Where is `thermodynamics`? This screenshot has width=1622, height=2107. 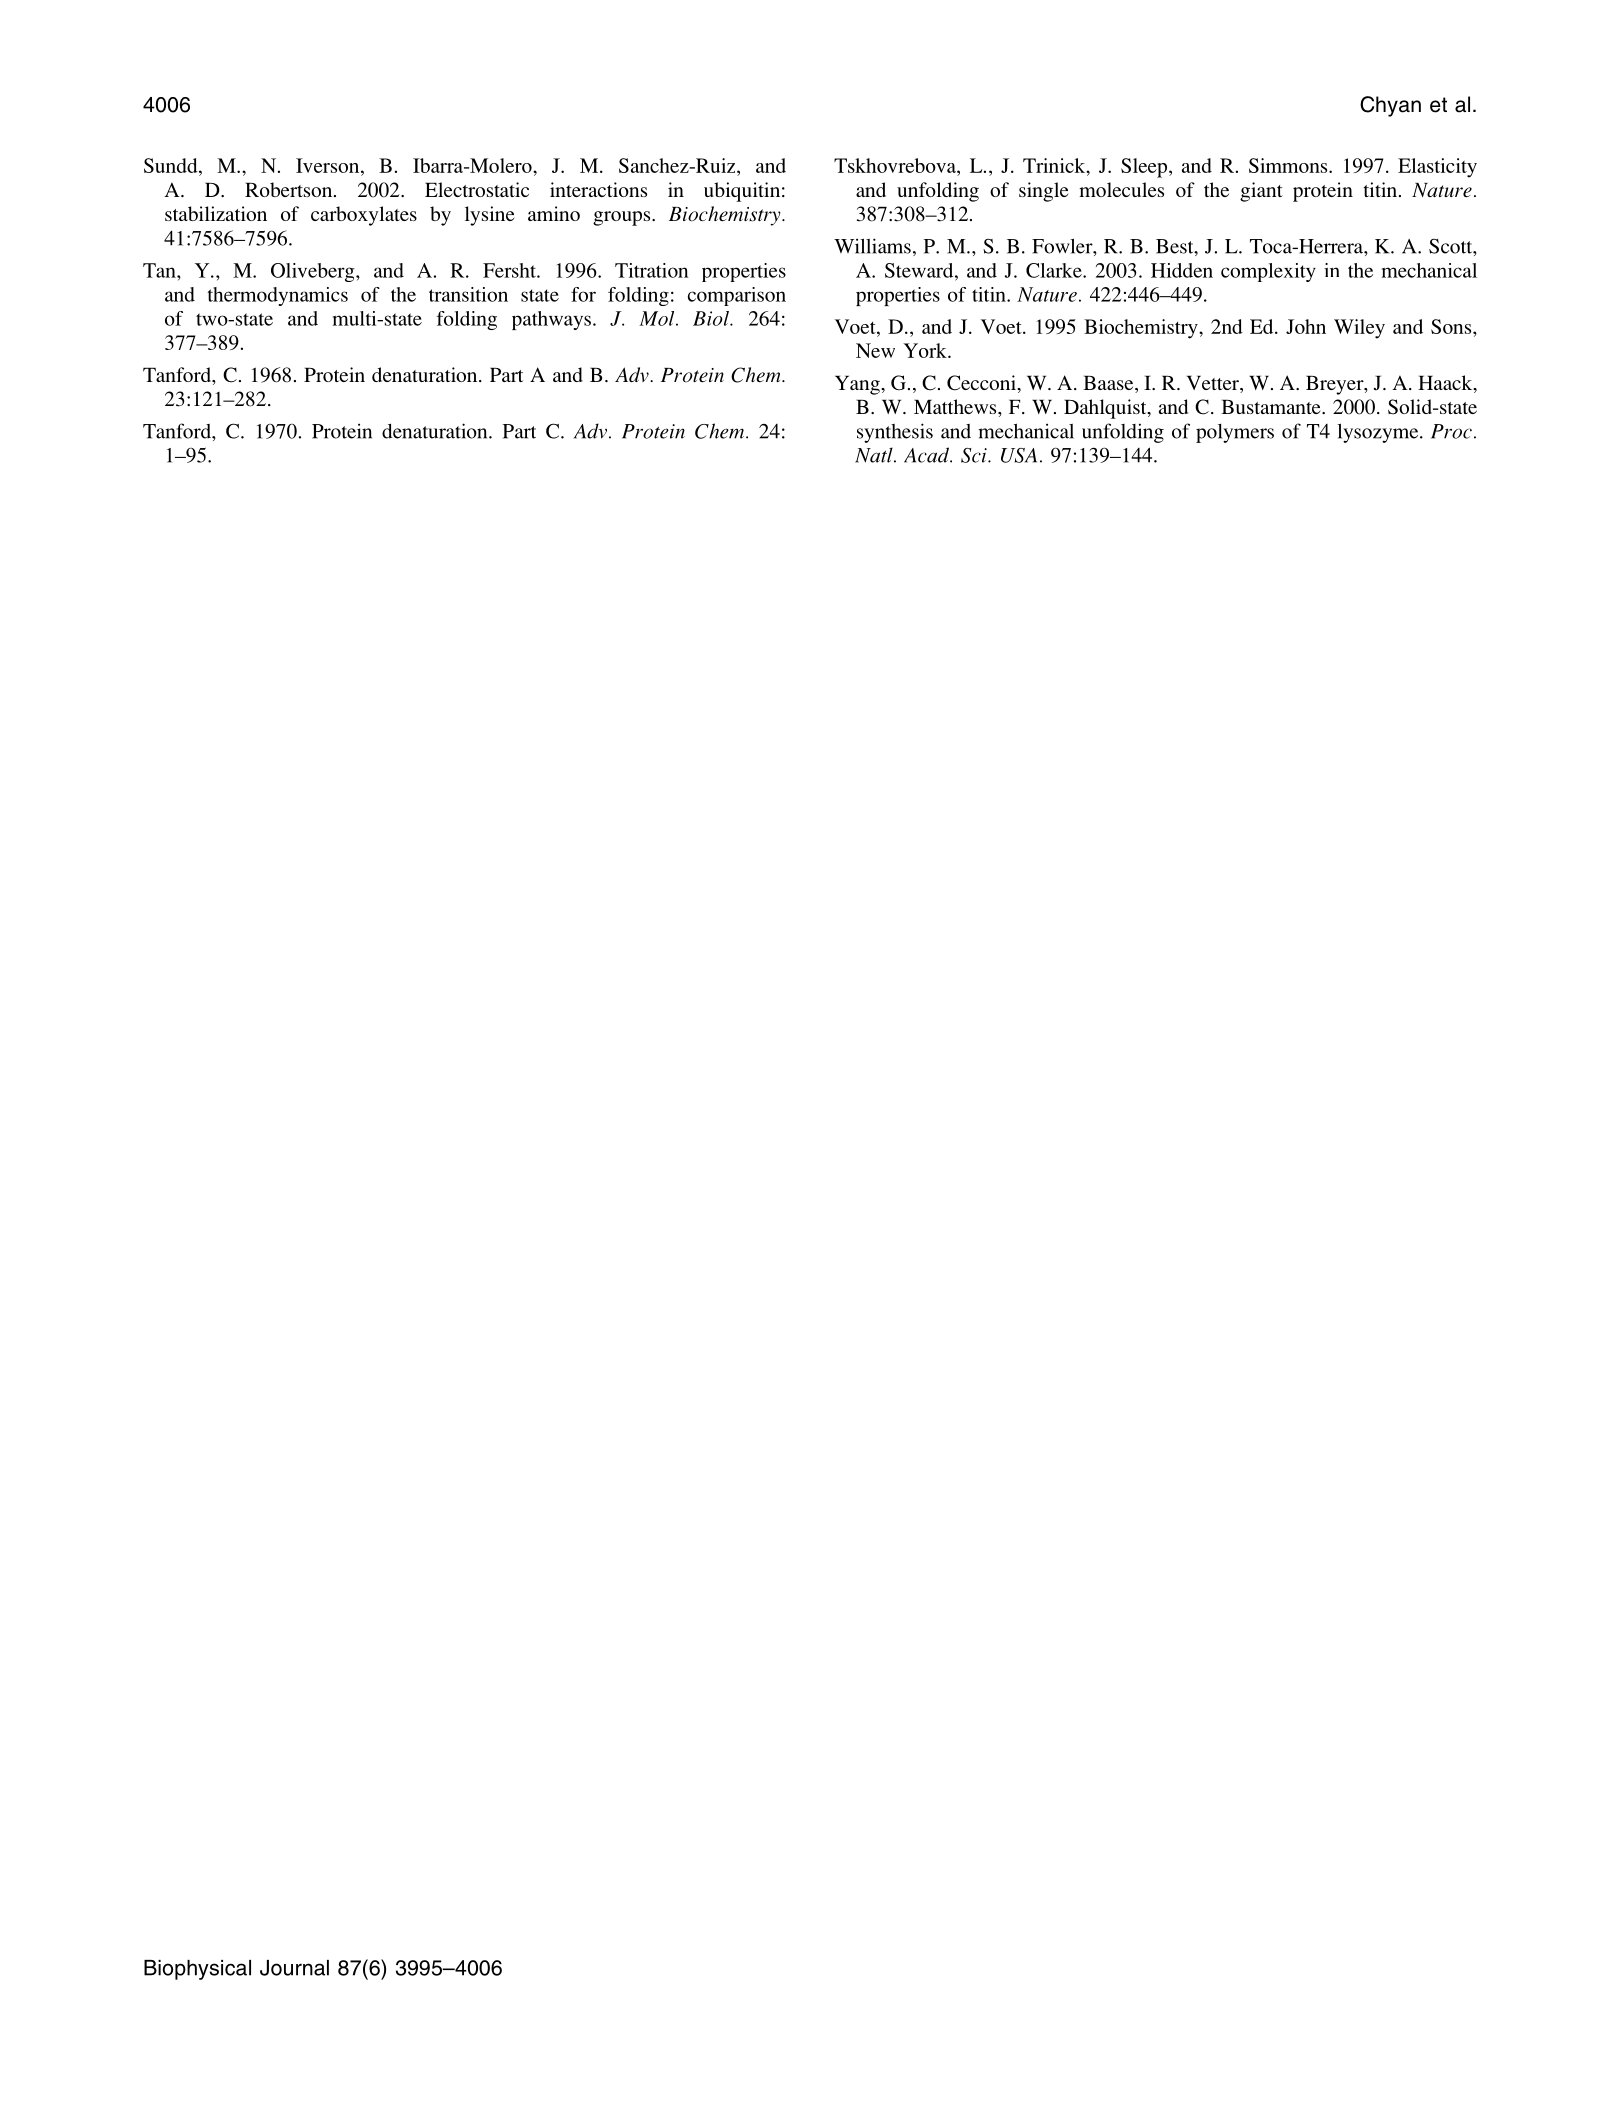
thermodynamics is located at coordinates (277, 296).
